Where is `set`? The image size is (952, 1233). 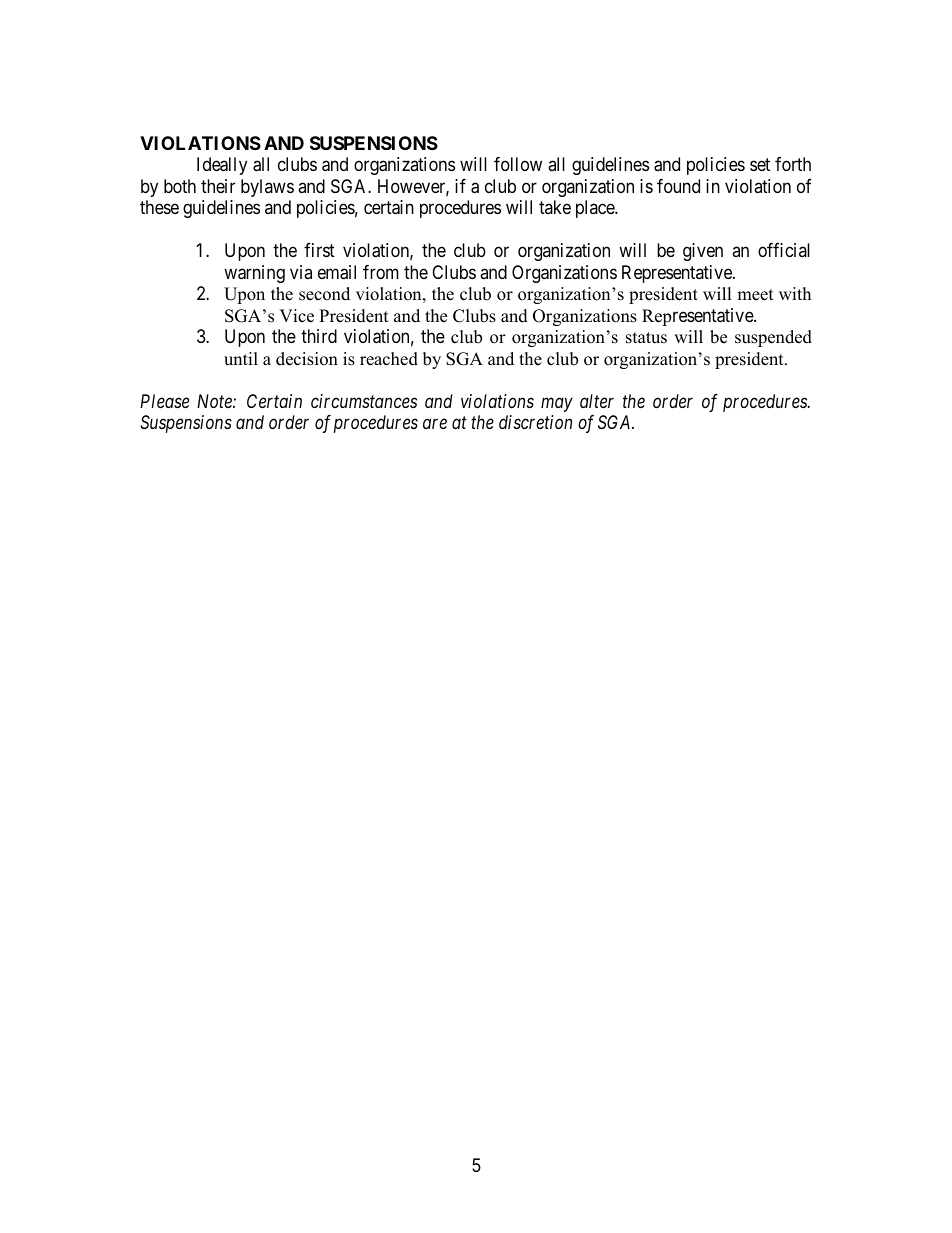
set is located at coordinates (760, 165).
